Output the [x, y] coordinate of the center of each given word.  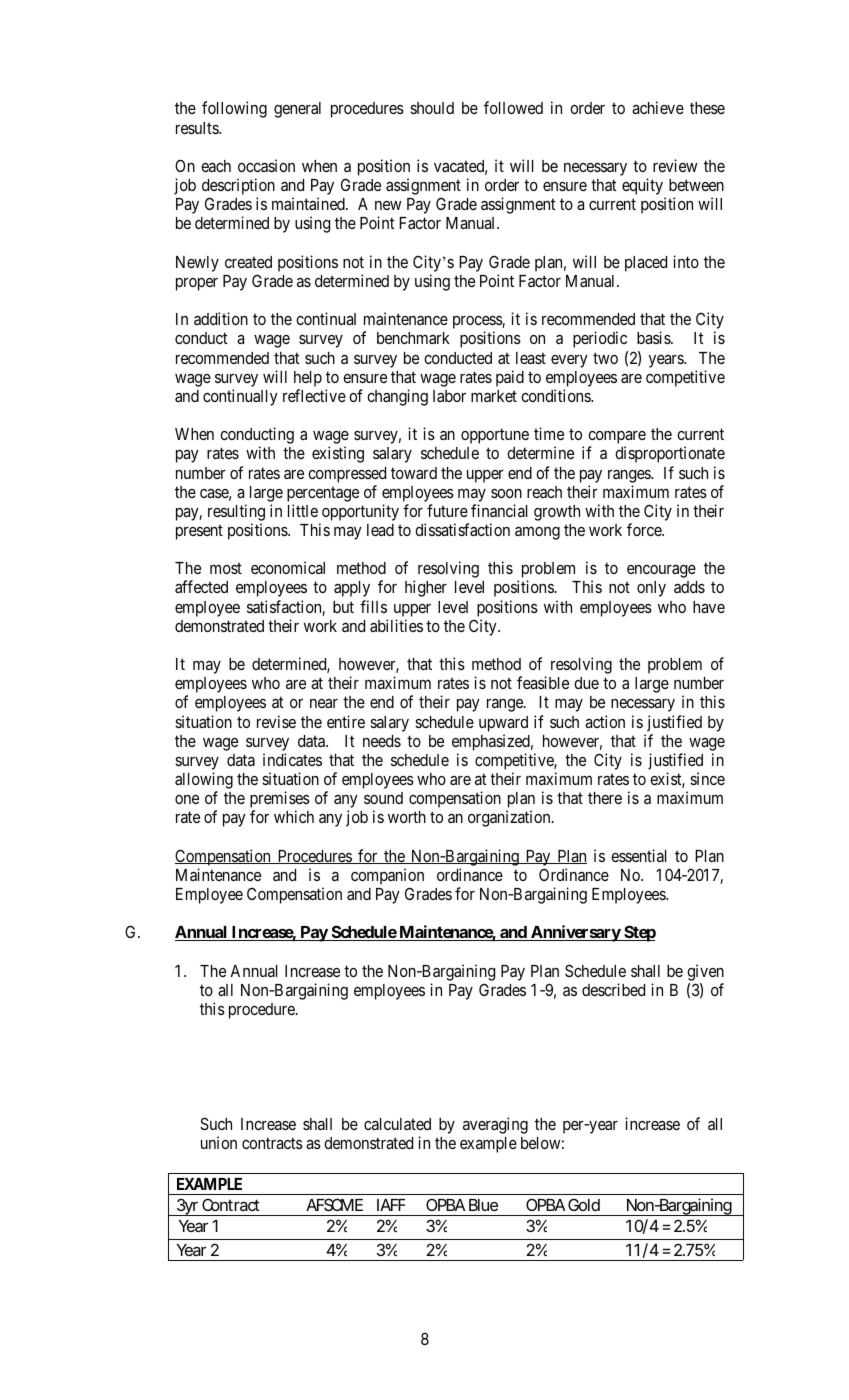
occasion [266, 165]
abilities [396, 625]
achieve [658, 107]
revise [276, 721]
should [432, 108]
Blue [483, 1205]
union [219, 1142]
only [651, 589]
